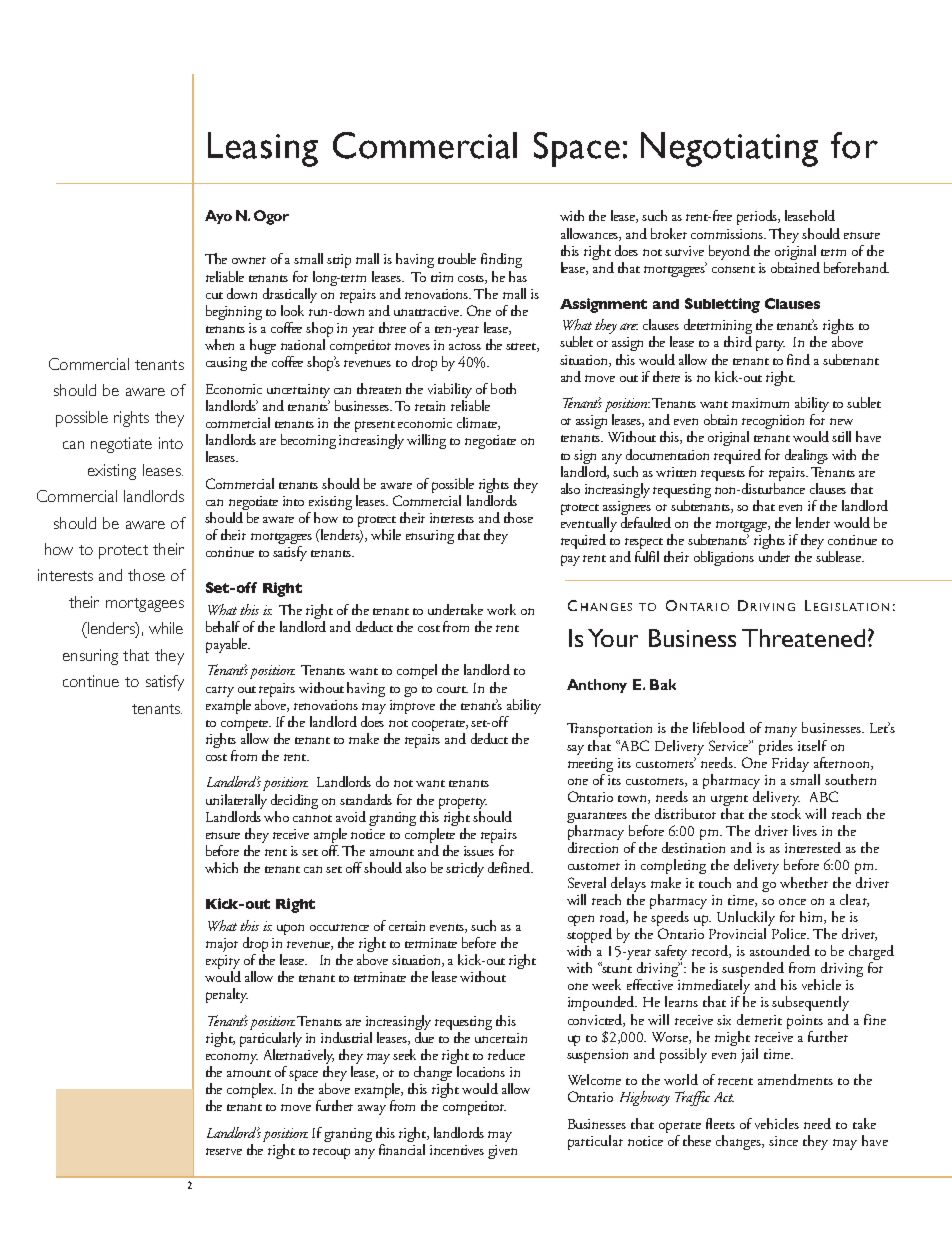  What do you see at coordinates (781, 731) in the screenshot?
I see `many` at bounding box center [781, 731].
